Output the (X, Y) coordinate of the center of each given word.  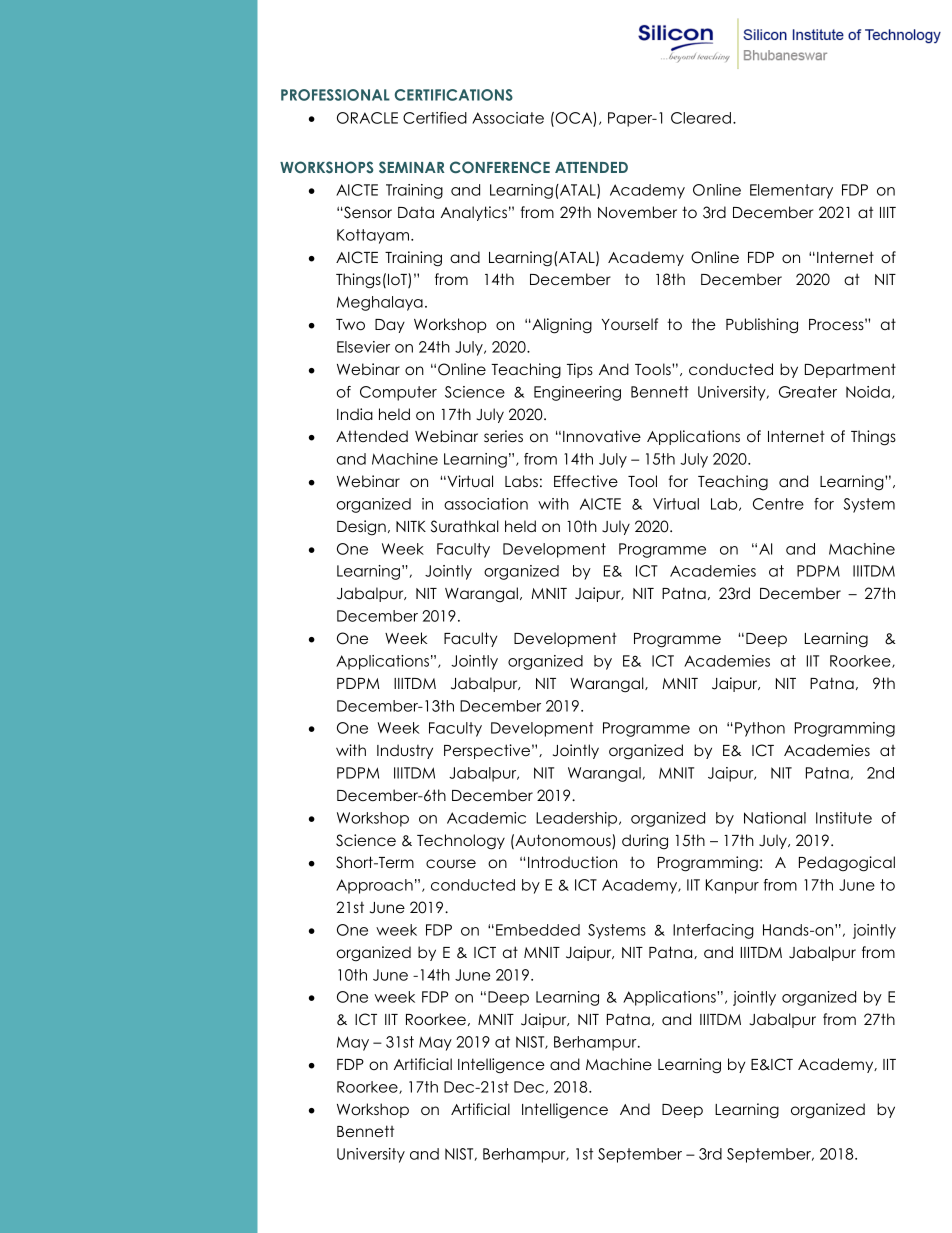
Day (390, 326)
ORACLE (367, 118)
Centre (778, 504)
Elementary (791, 191)
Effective (586, 481)
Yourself (630, 324)
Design (361, 528)
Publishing (762, 326)
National (775, 818)
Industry (405, 751)
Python (760, 729)
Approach (374, 886)
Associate (508, 118)
